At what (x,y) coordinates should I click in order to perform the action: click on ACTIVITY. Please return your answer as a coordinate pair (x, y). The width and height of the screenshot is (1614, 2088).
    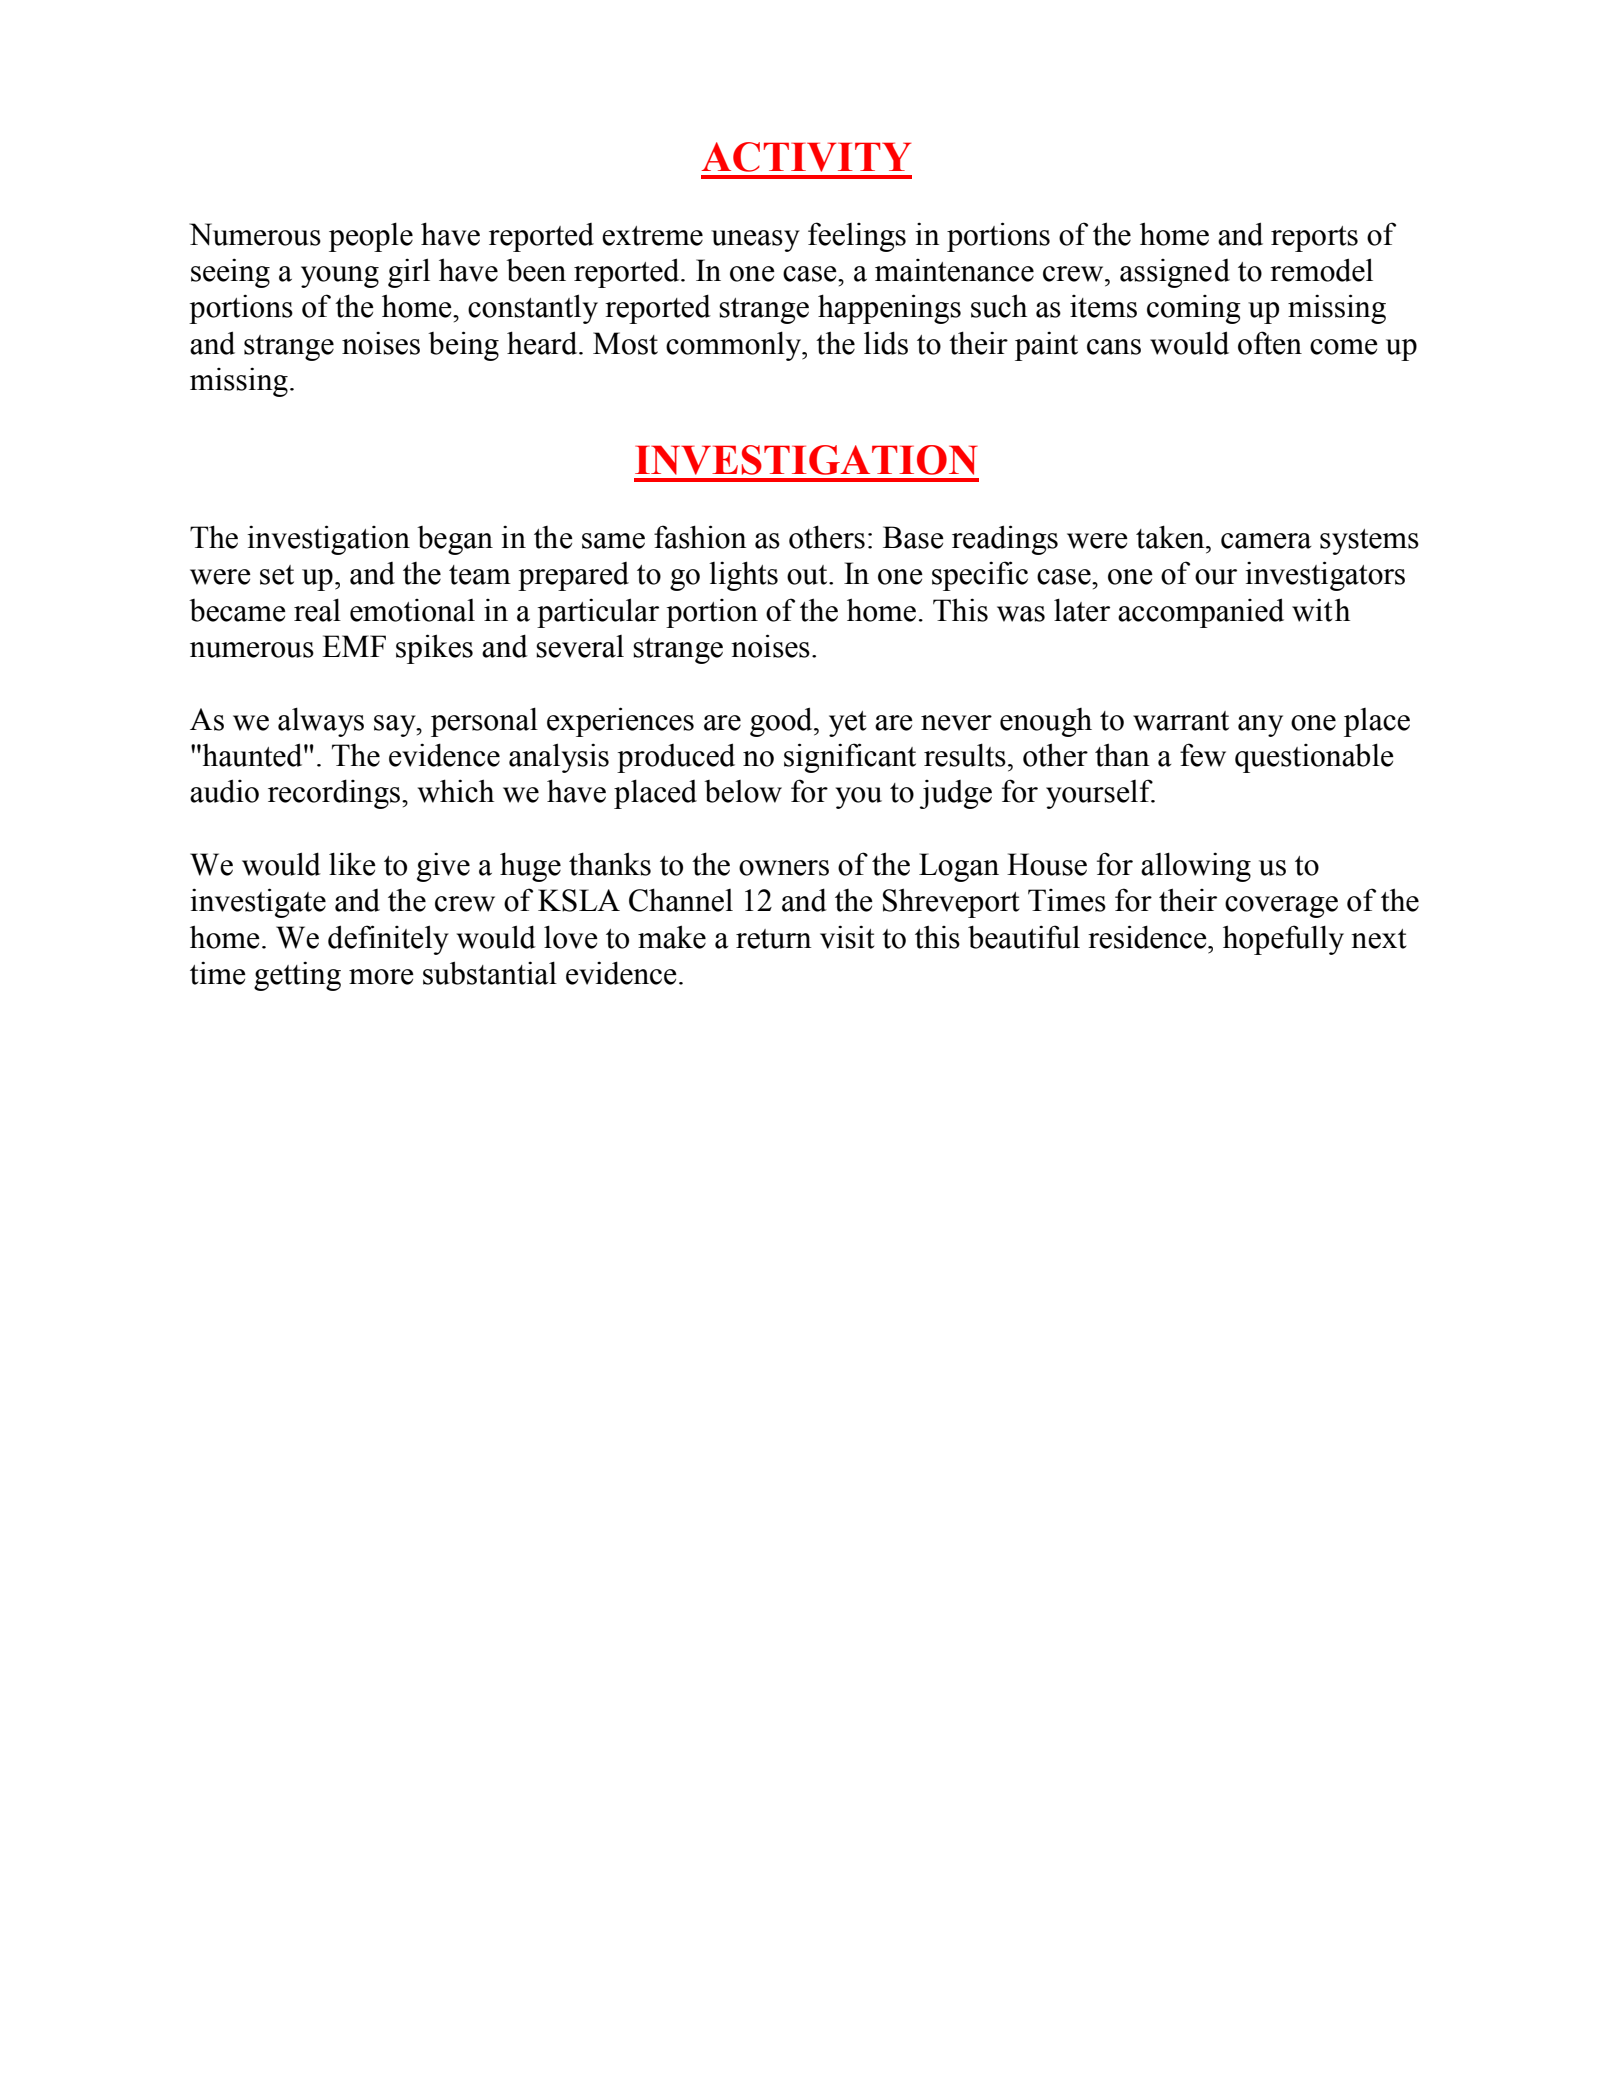
    Looking at the image, I should click on (806, 157).
